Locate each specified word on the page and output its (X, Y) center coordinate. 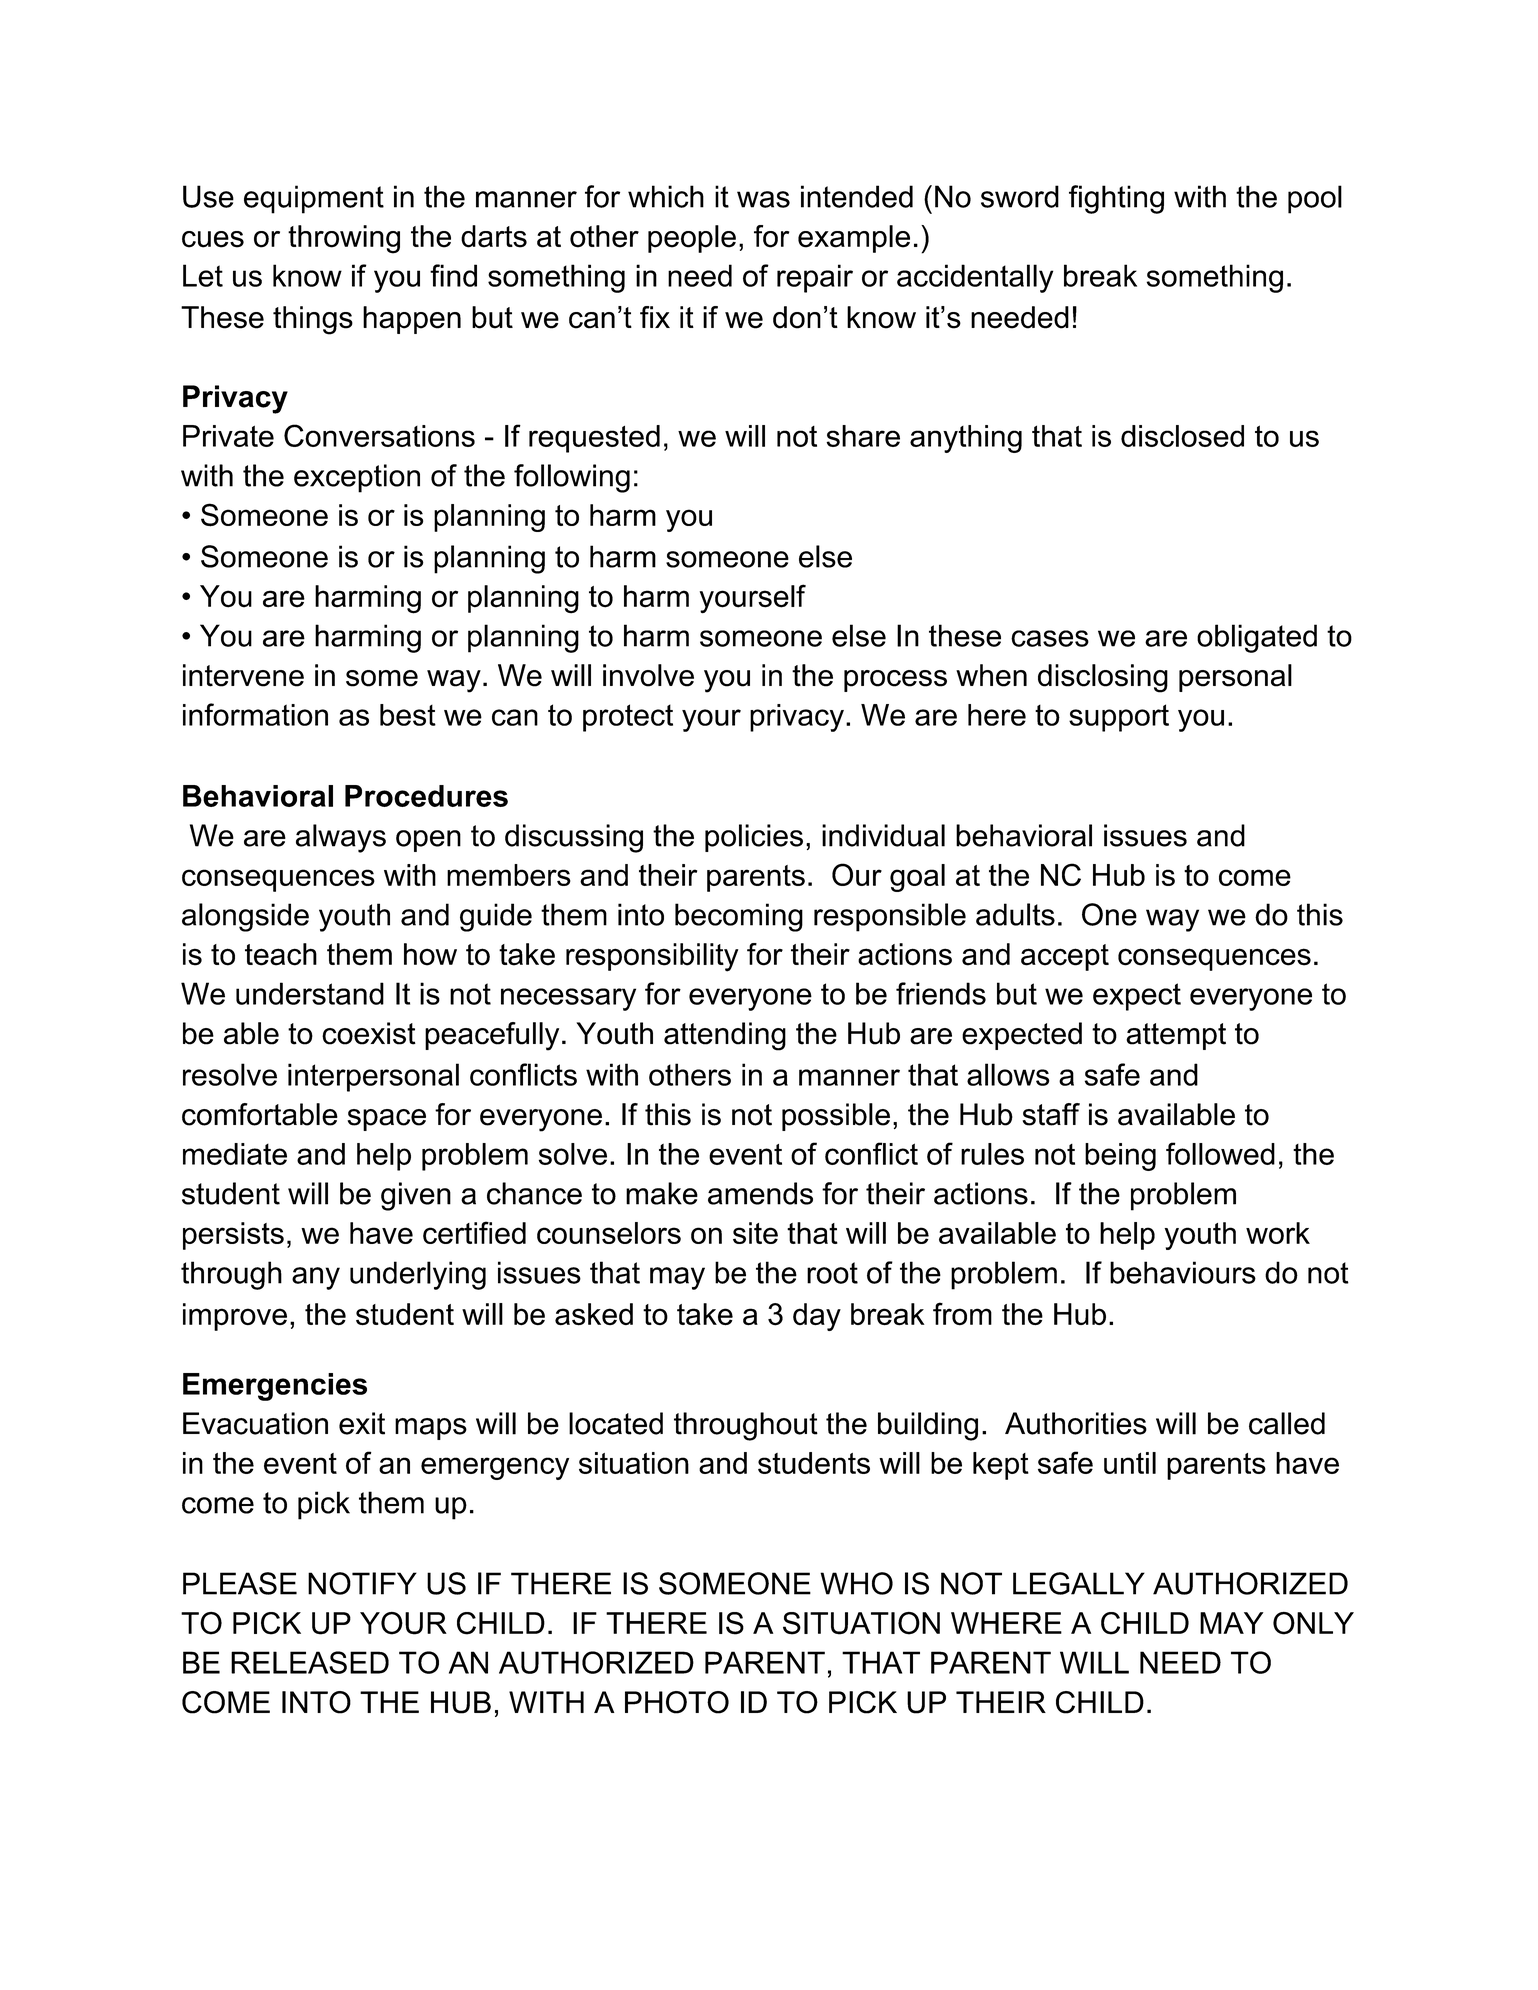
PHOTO (677, 1702)
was (763, 199)
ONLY (1313, 1623)
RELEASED (310, 1662)
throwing (344, 239)
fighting (1116, 199)
